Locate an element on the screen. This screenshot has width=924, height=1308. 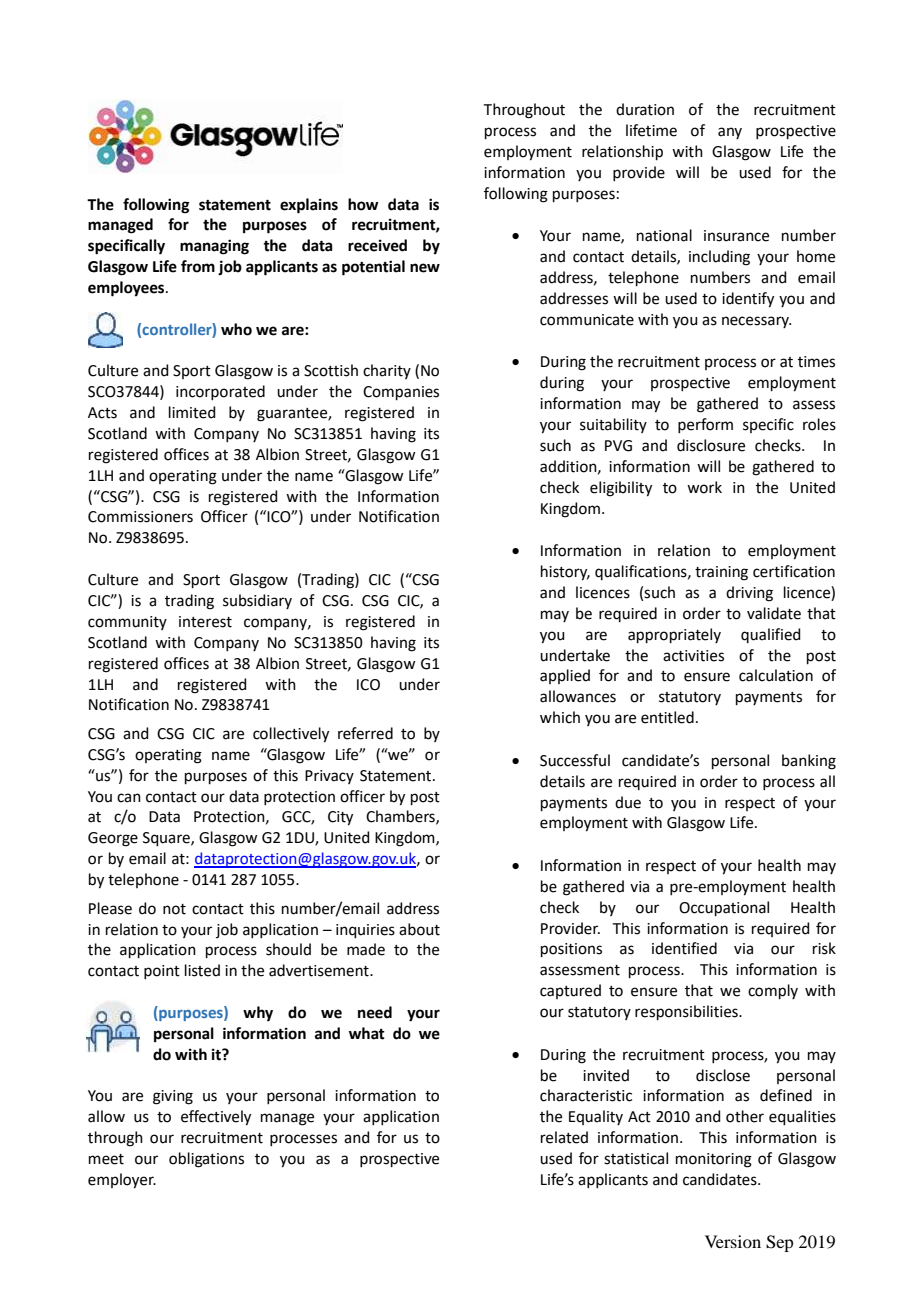
obligations is located at coordinates (206, 1160).
